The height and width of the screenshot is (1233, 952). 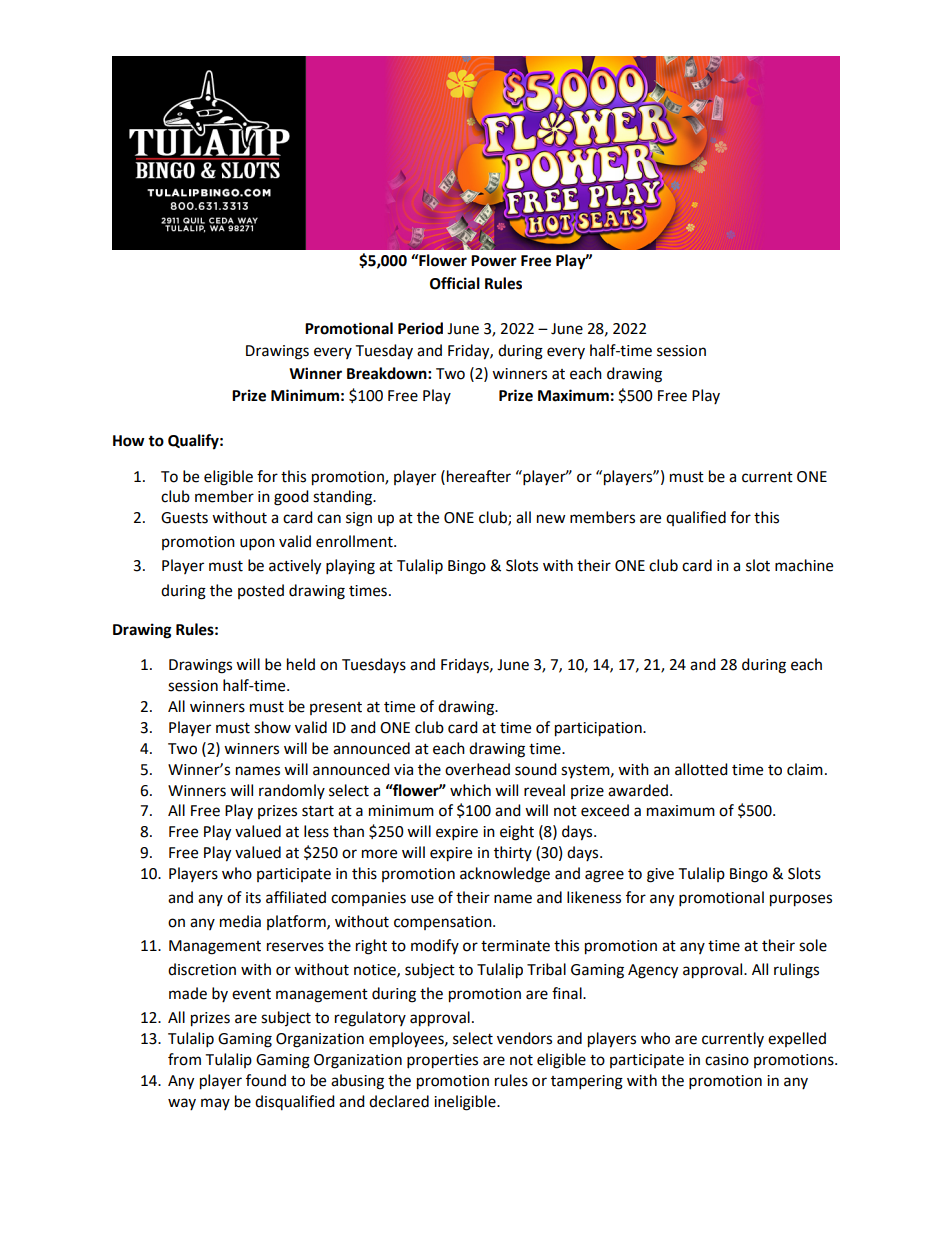 I want to click on properties, so click(x=442, y=1061).
